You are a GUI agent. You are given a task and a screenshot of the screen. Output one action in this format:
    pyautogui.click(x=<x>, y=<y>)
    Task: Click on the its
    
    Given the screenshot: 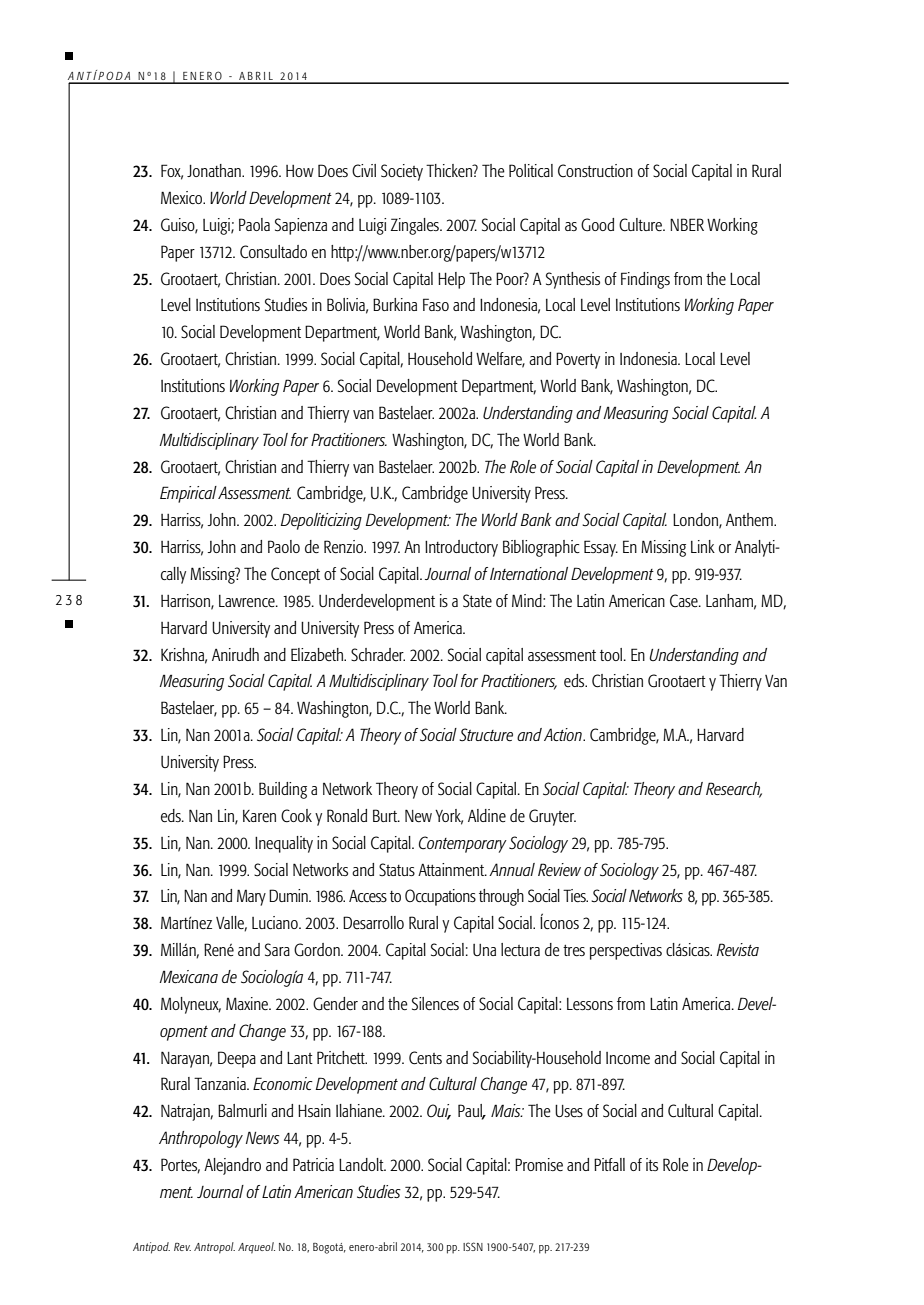 What is the action you would take?
    pyautogui.click(x=652, y=1164)
